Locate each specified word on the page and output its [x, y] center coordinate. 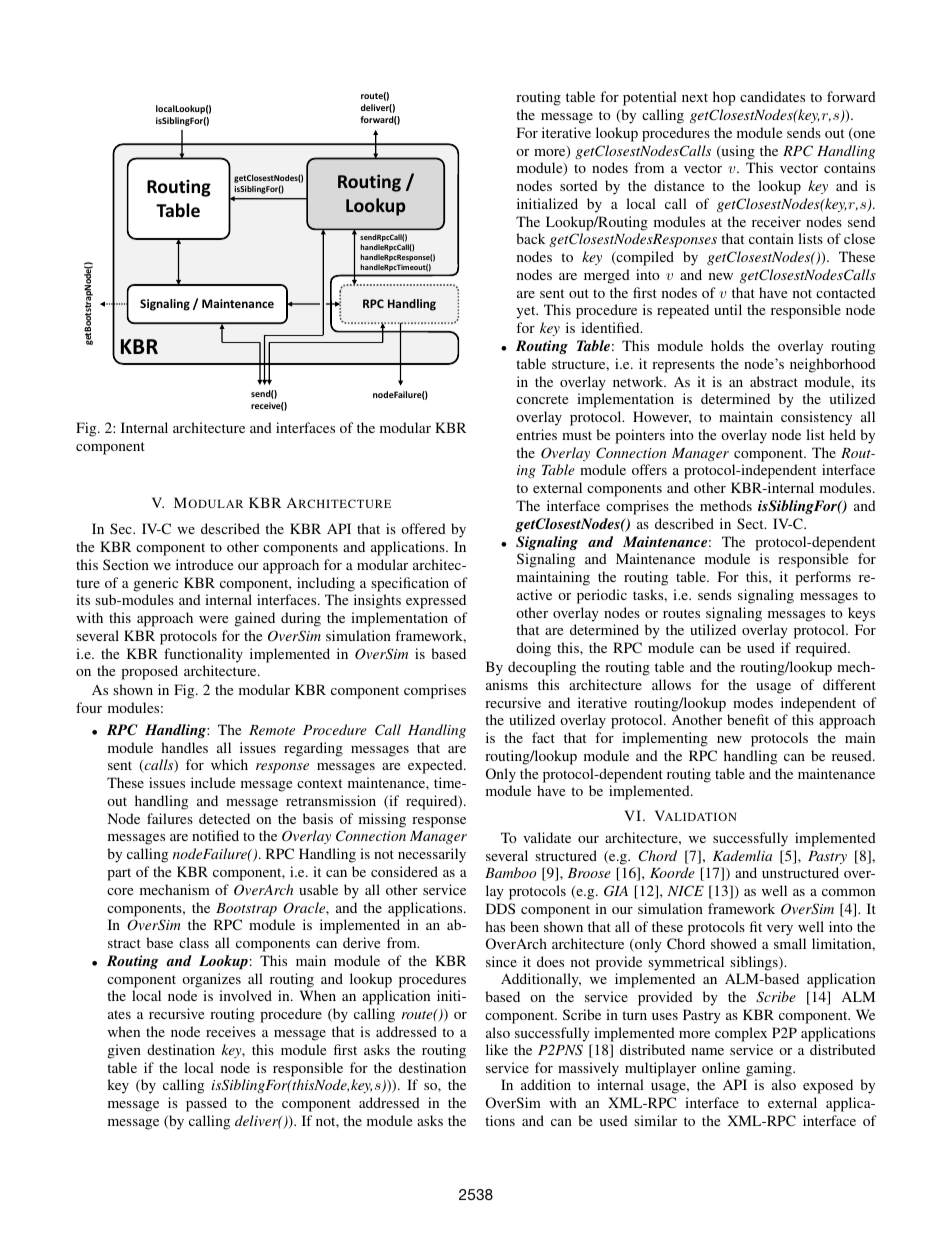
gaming [769, 1071]
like [497, 1049]
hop [724, 98]
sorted [579, 185]
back [530, 238]
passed [206, 1104]
